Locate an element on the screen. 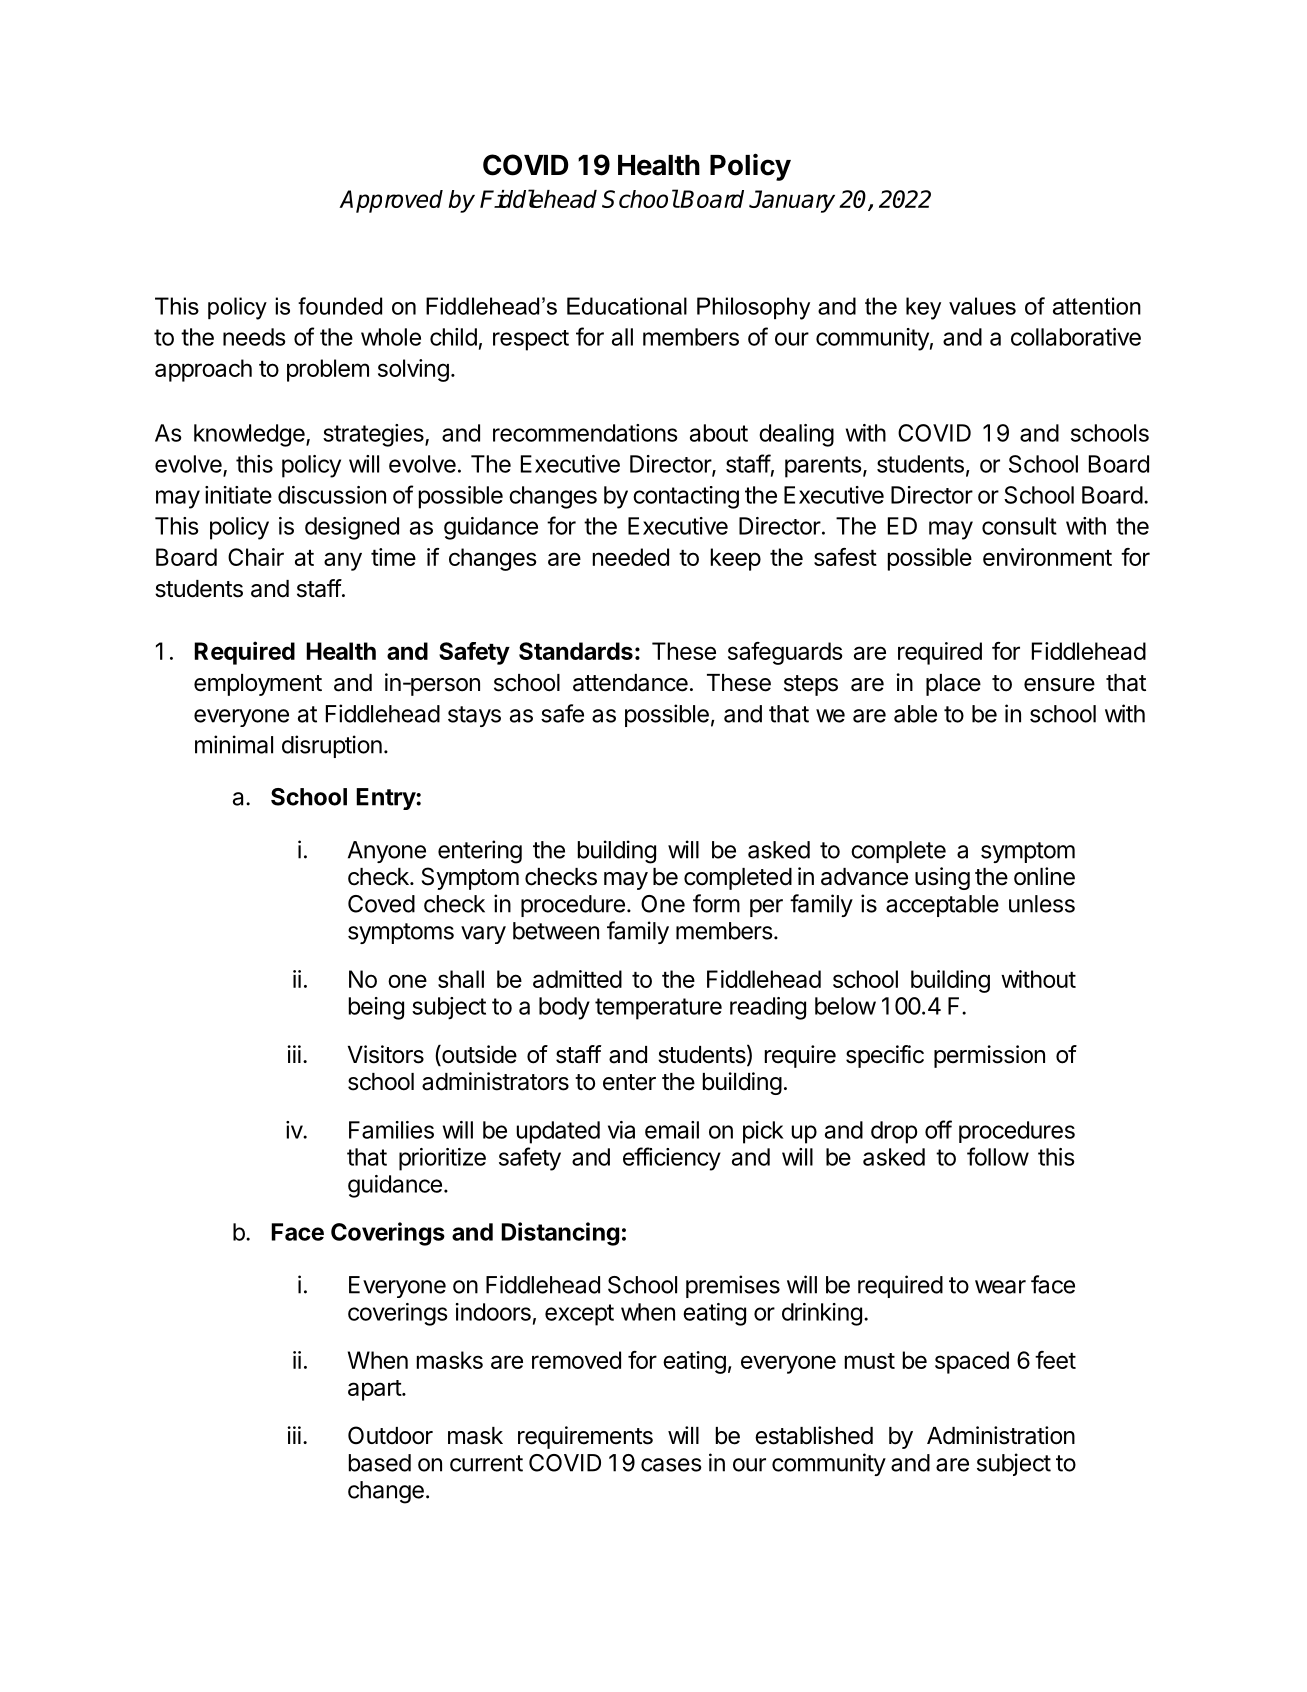 This screenshot has height=1692, width=1307. attendance is located at coordinates (630, 683).
